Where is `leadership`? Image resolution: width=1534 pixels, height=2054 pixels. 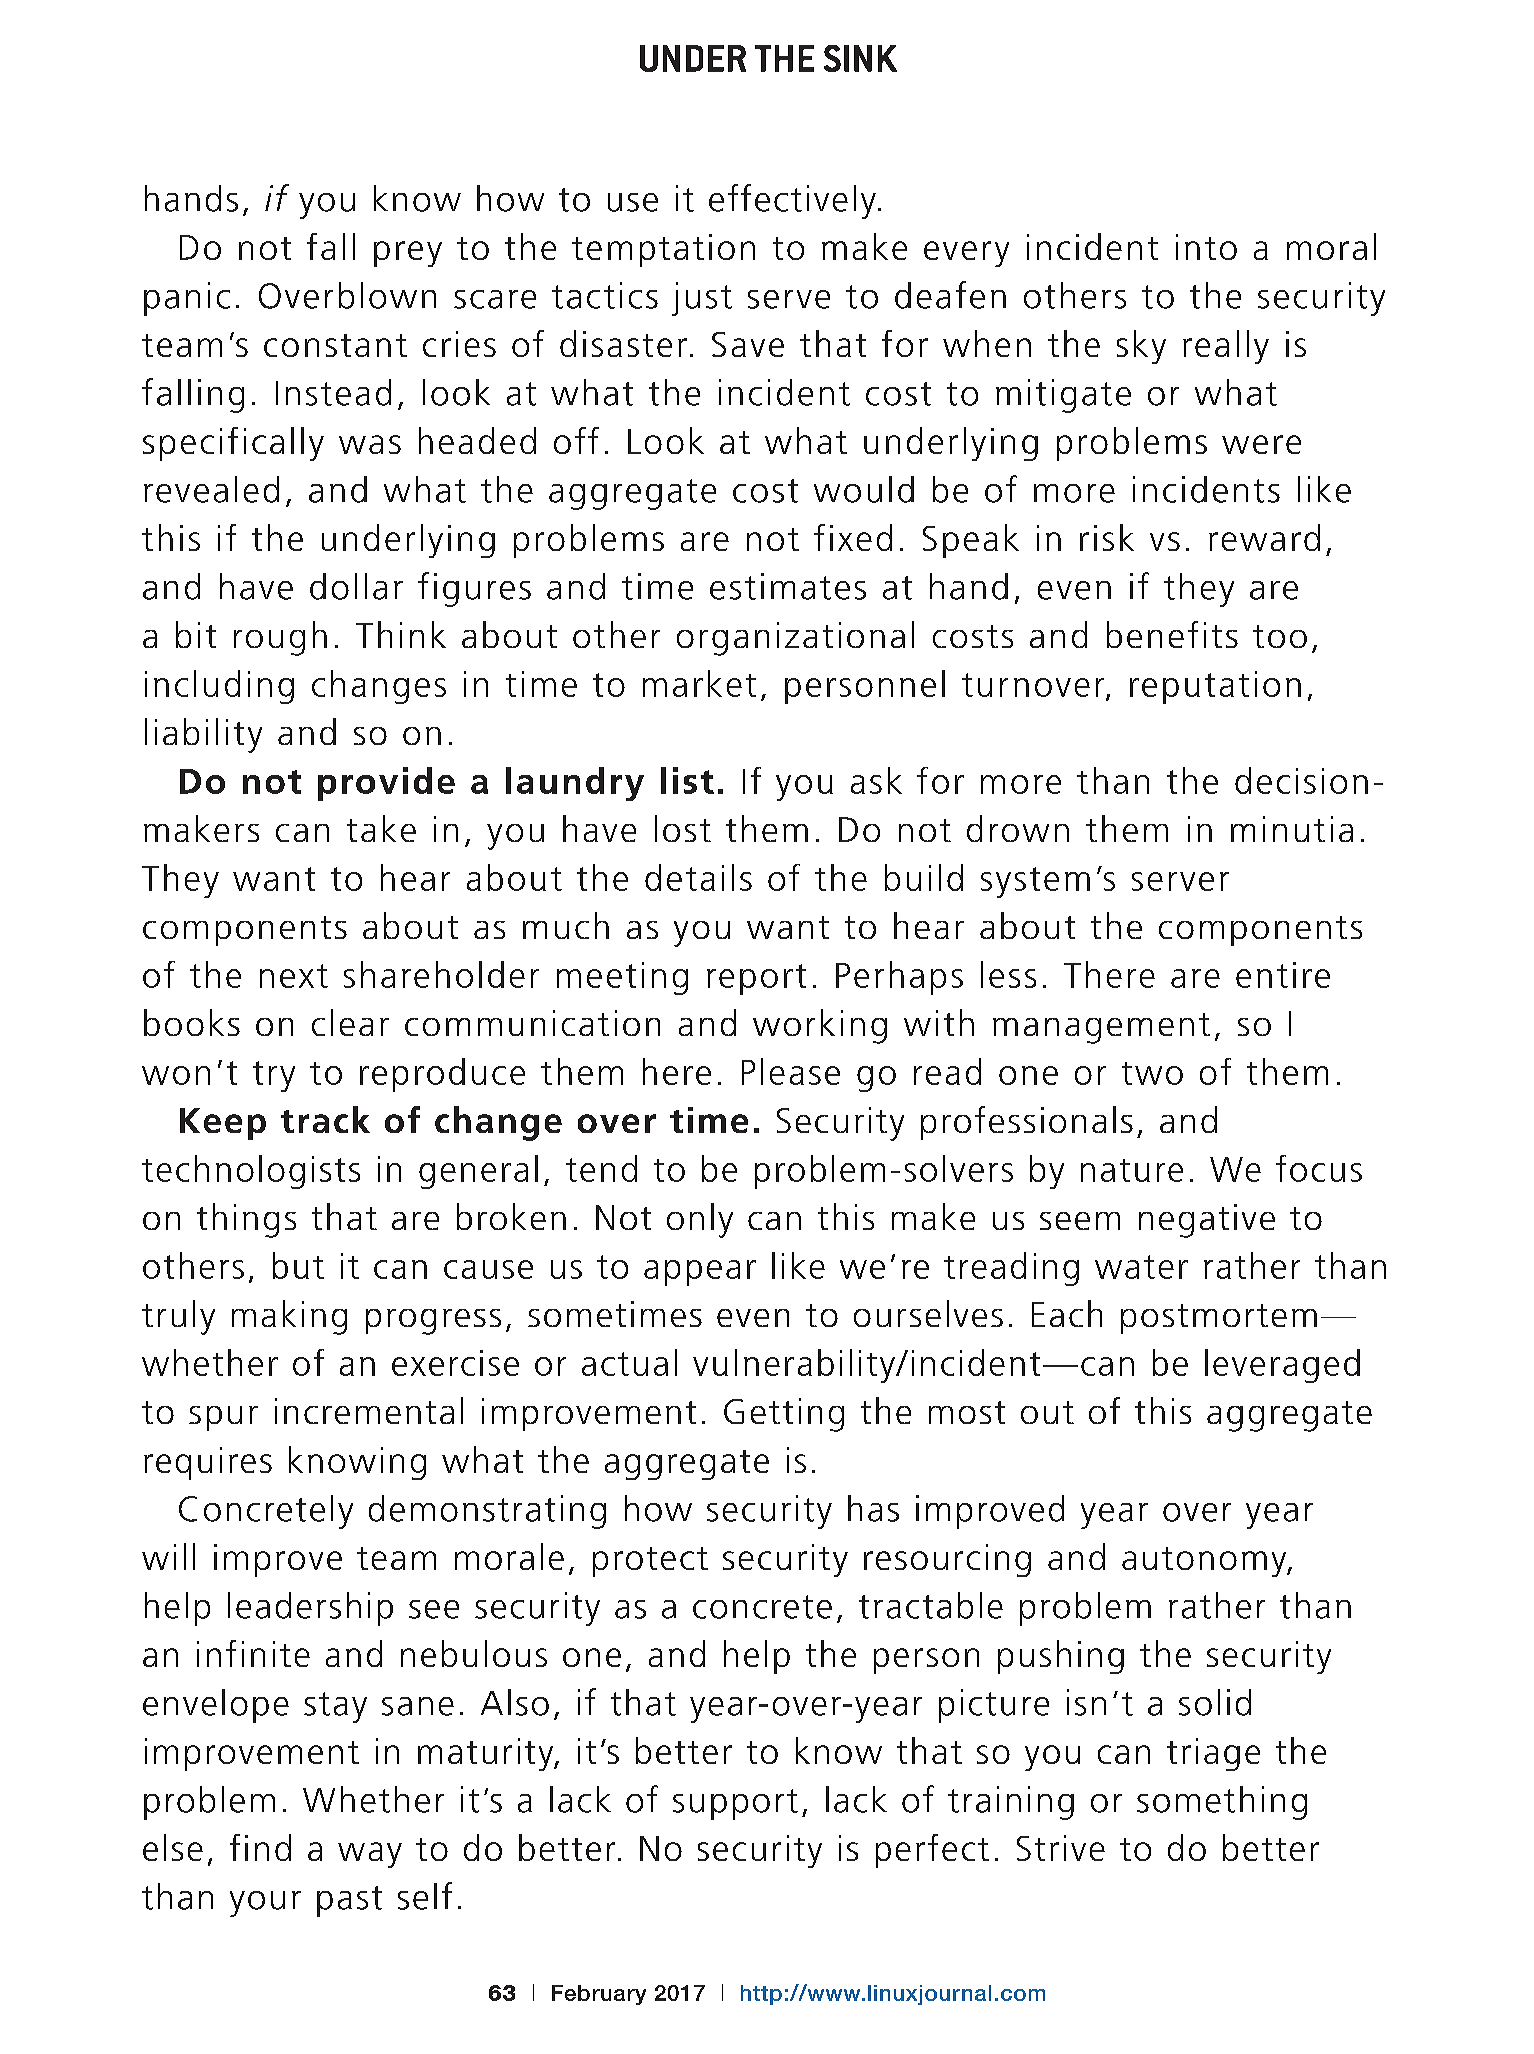
leadership is located at coordinates (310, 1609).
